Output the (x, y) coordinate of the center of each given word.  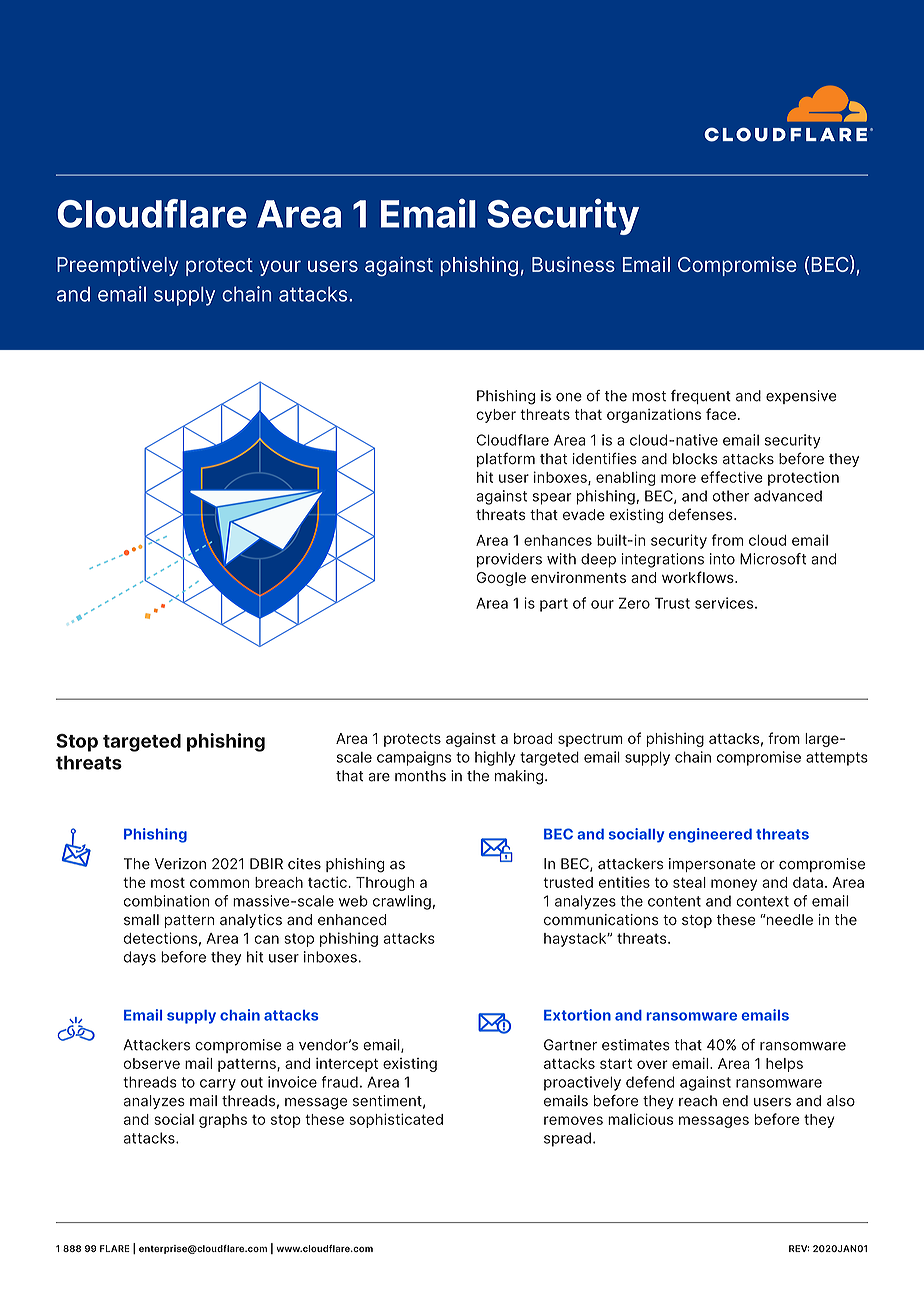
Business (573, 264)
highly (495, 758)
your (280, 268)
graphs (223, 1121)
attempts (837, 759)
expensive (801, 397)
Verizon (180, 864)
